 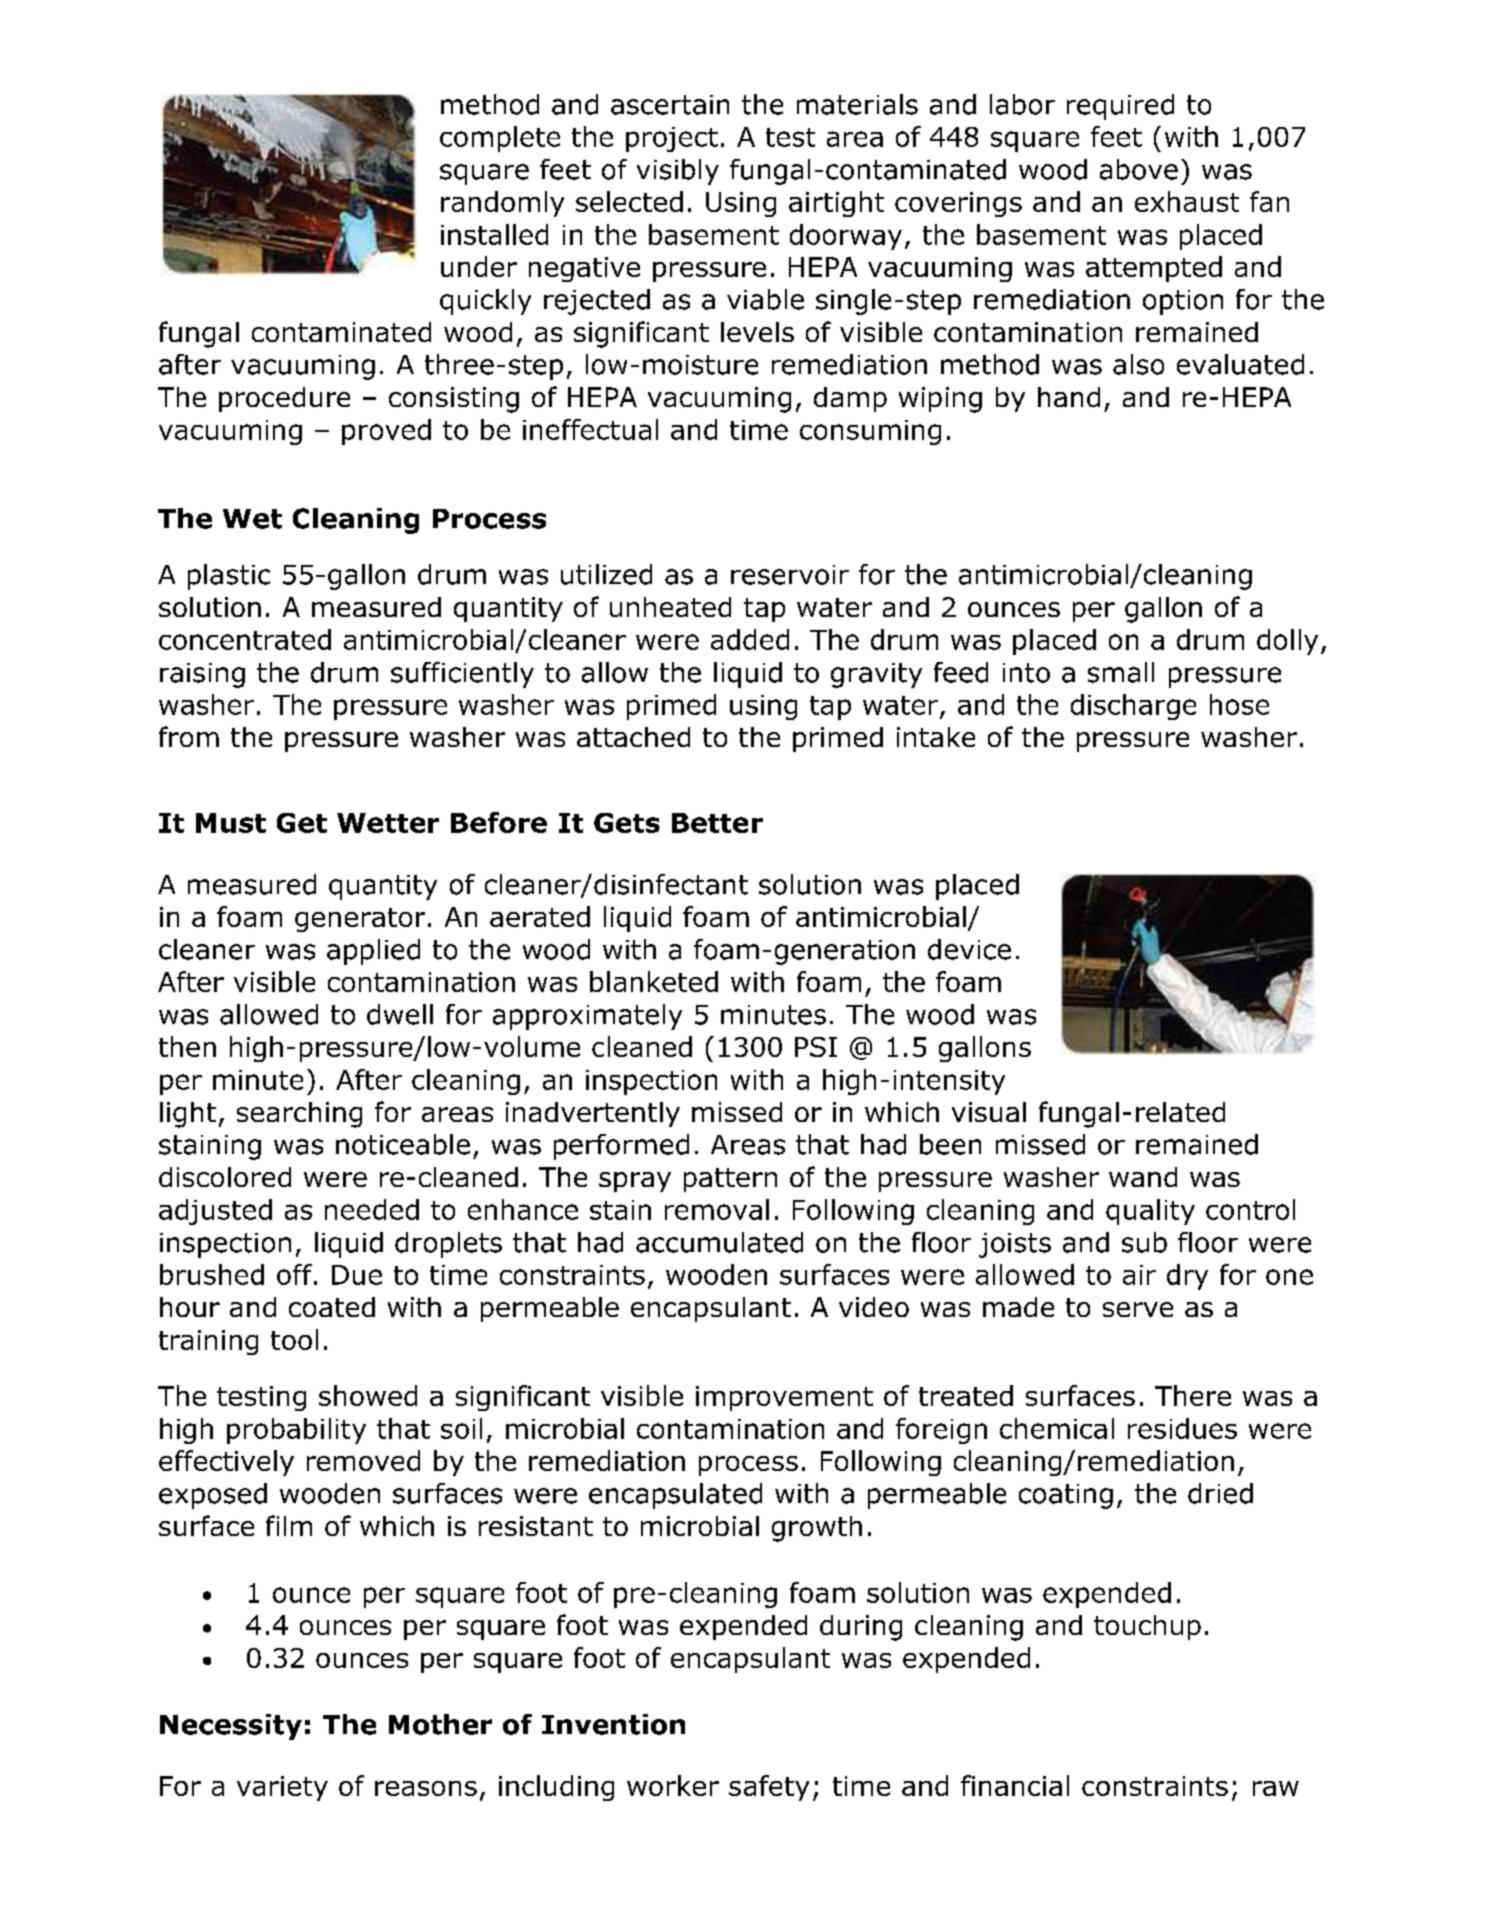 What do you see at coordinates (372, 1209) in the page?
I see `needed` at bounding box center [372, 1209].
